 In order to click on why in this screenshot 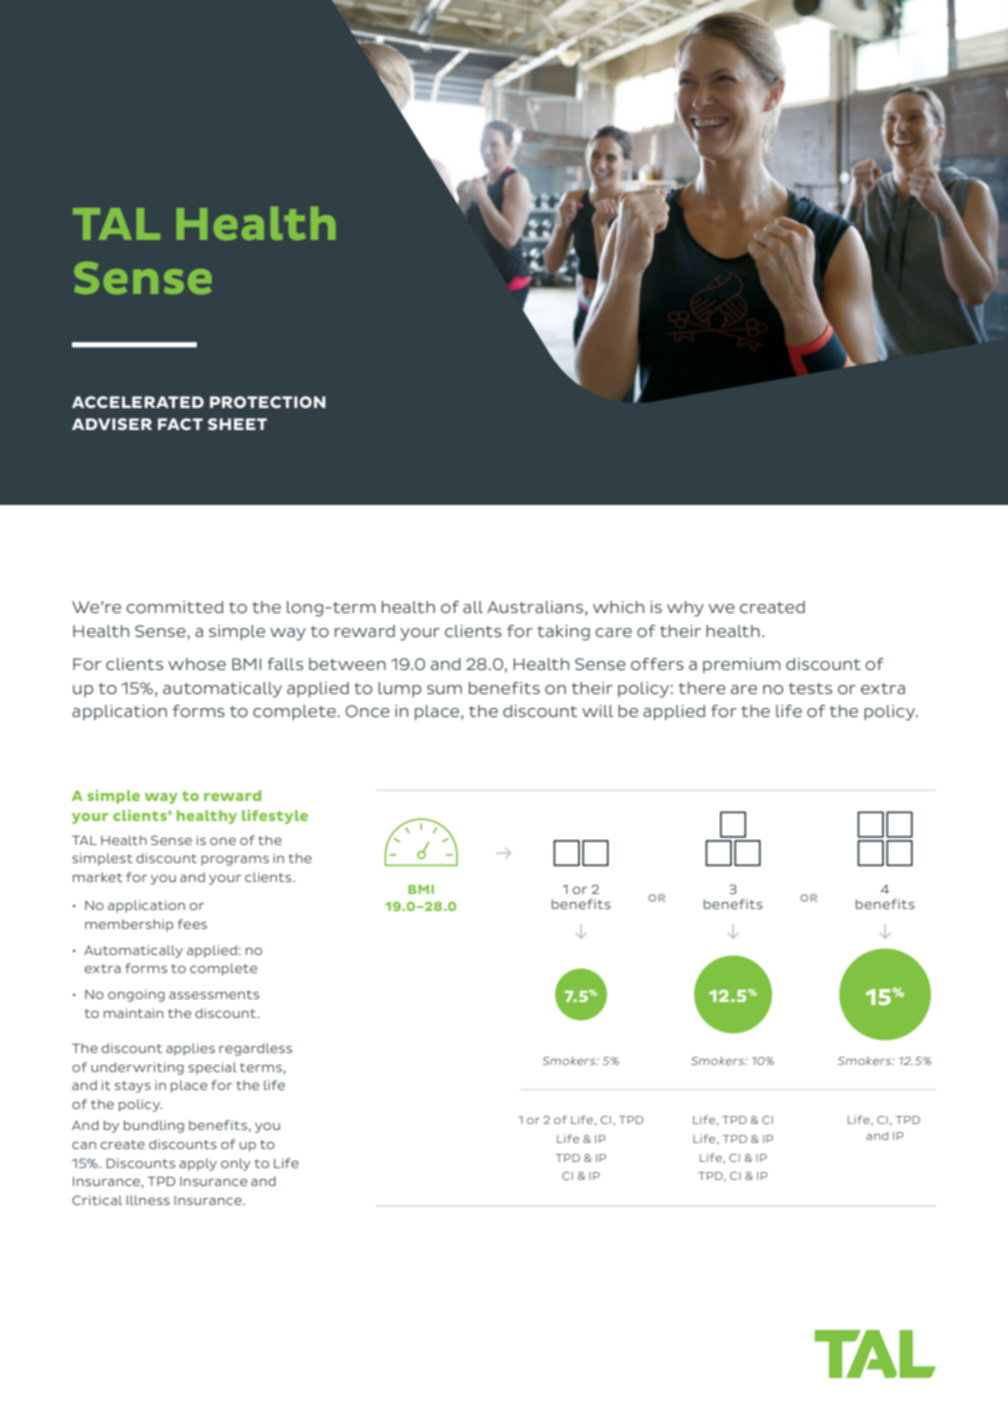, I will do `click(685, 609)`.
